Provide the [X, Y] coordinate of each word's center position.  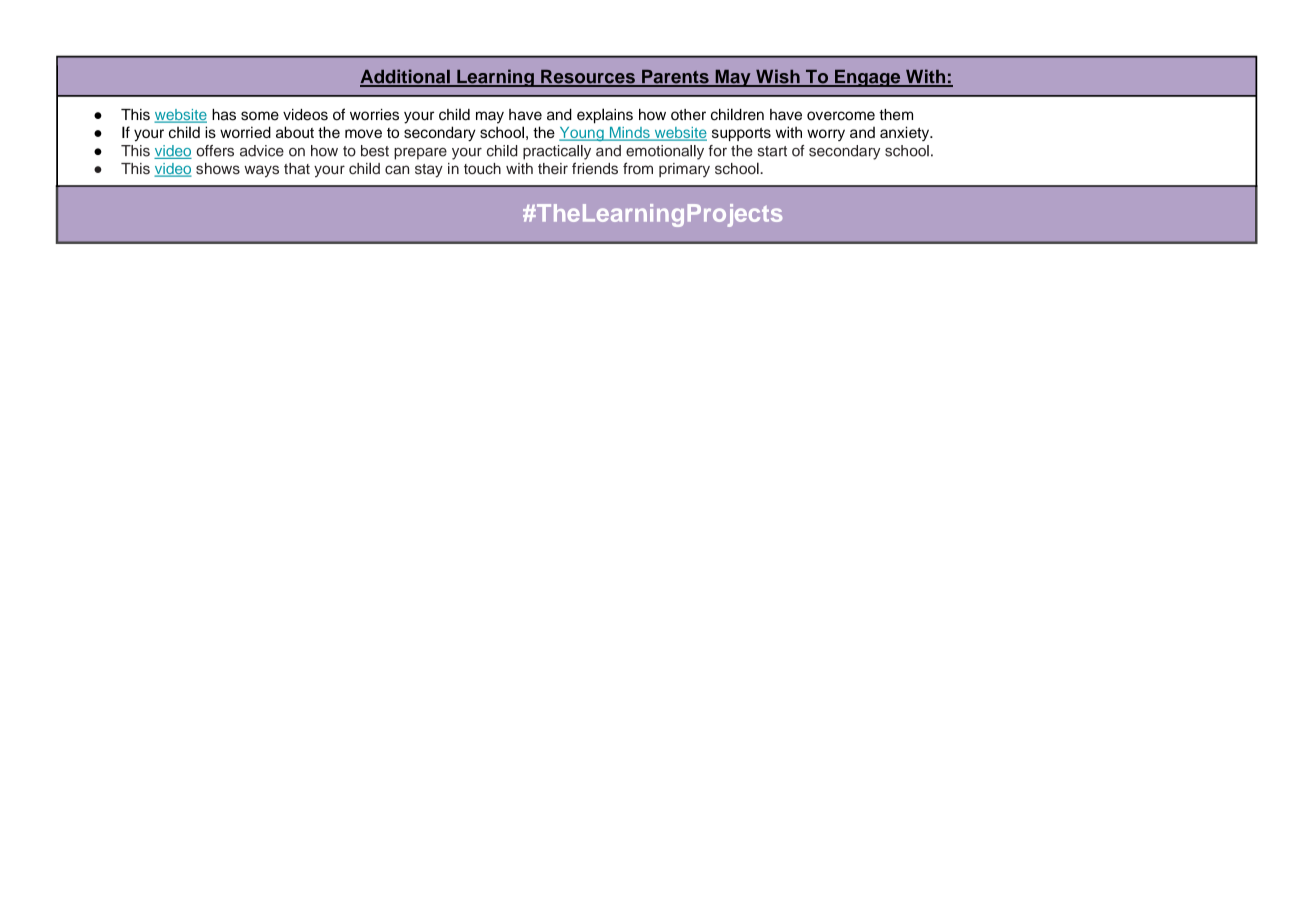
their [553, 168]
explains [605, 116]
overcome [841, 116]
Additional [406, 77]
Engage [868, 78]
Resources [588, 78]
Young [582, 134]
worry [826, 135]
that [297, 169]
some [260, 116]
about [295, 132]
